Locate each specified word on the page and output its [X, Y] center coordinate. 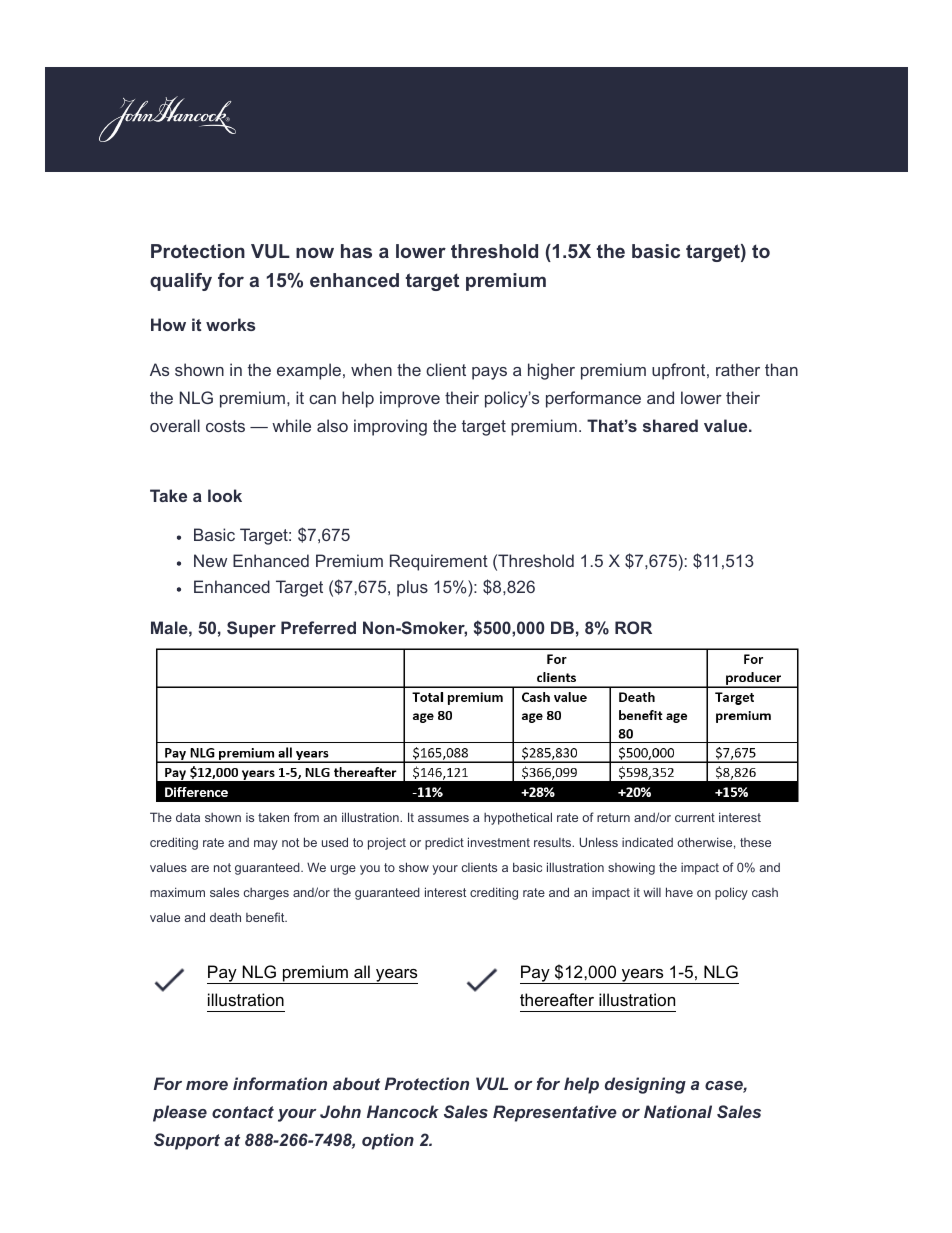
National [678, 1111]
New [210, 560]
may [266, 845]
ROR [633, 627]
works [231, 324]
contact [243, 1112]
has [356, 251]
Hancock [403, 1111]
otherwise [704, 842]
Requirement [439, 562]
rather [738, 369]
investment [499, 842]
